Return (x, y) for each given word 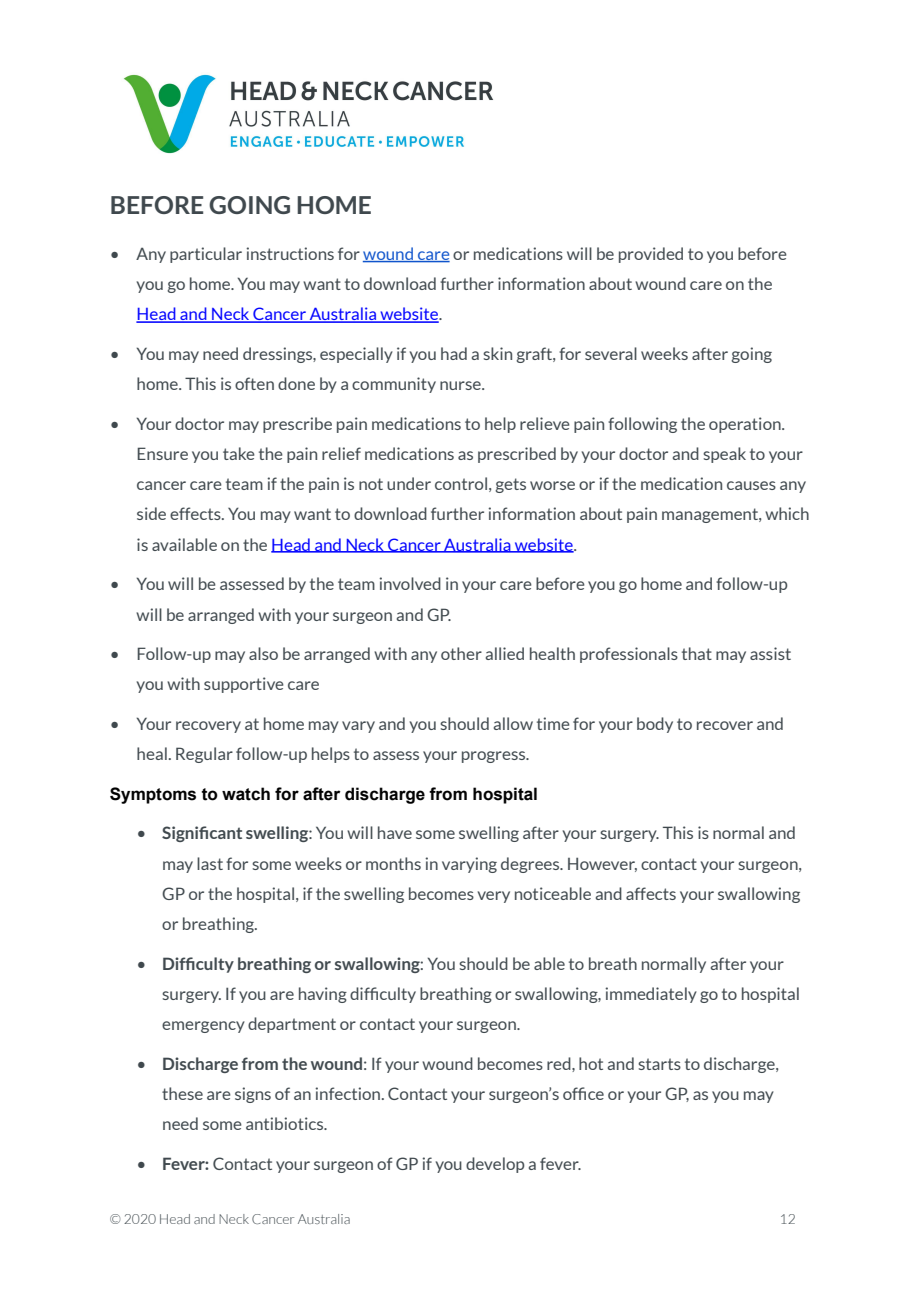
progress (495, 757)
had (454, 353)
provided (651, 255)
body (655, 725)
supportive (244, 685)
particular (206, 255)
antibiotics (286, 1123)
